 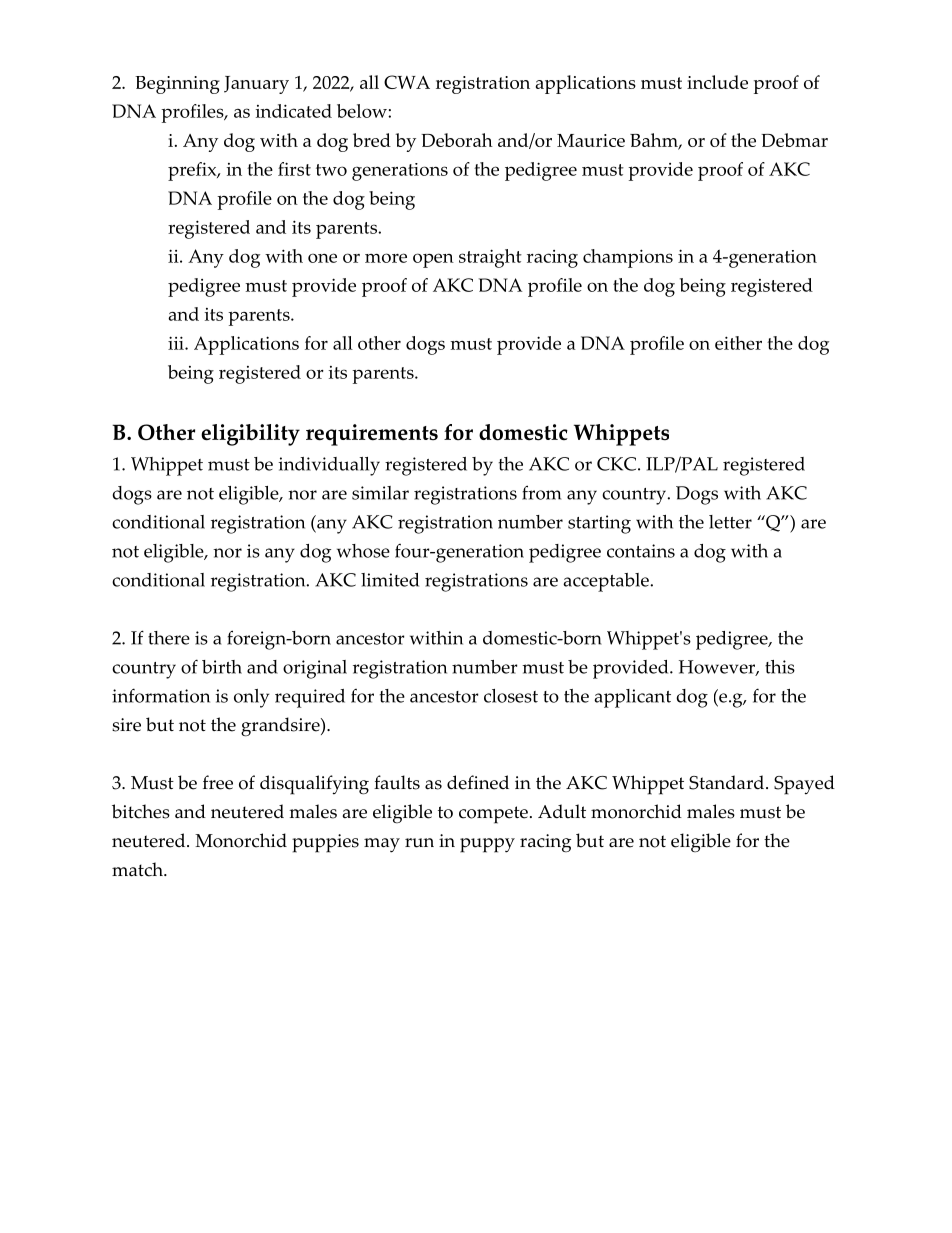 I want to click on contains, so click(x=641, y=551).
